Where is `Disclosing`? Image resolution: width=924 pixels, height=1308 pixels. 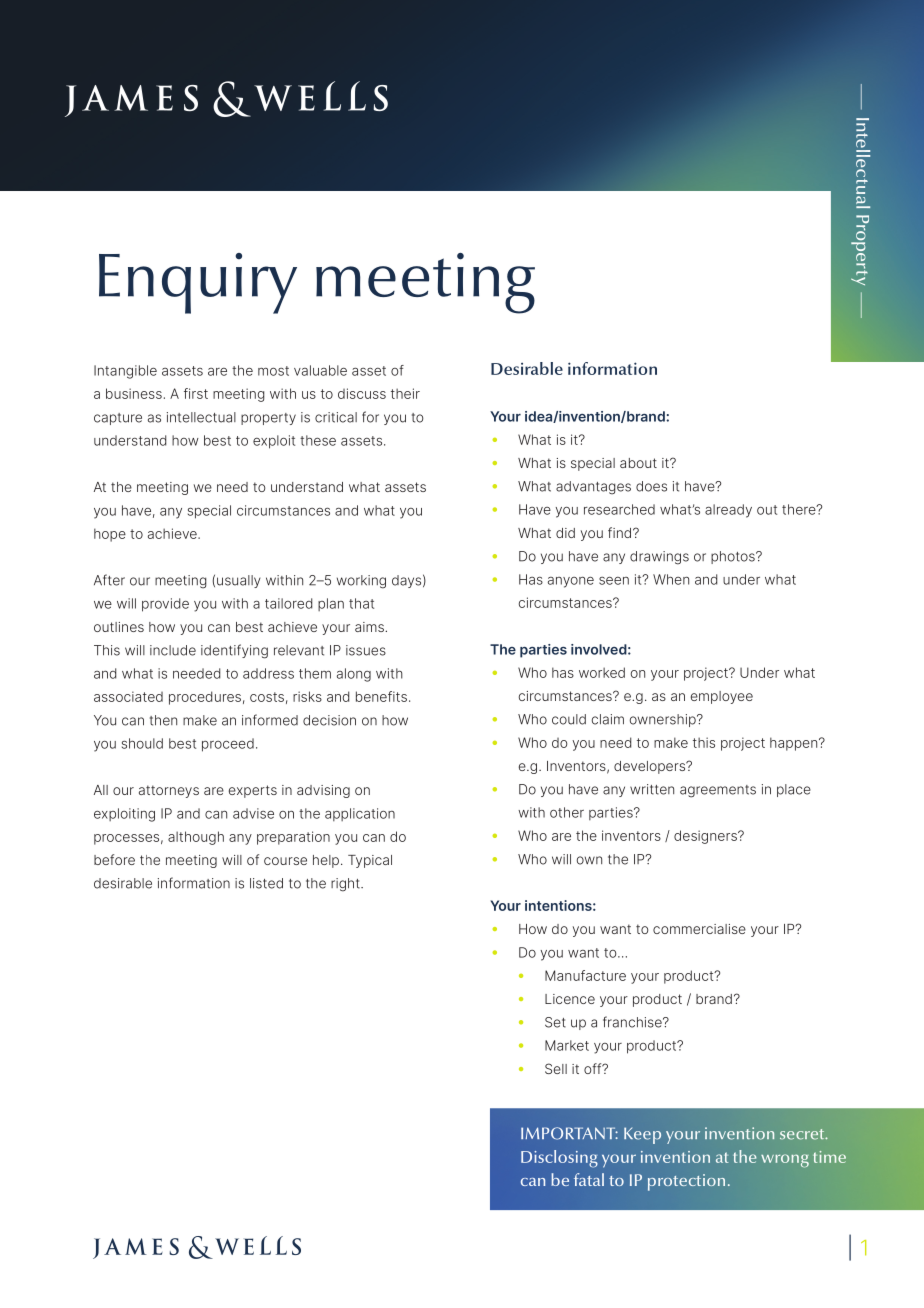 Disclosing is located at coordinates (559, 1159).
